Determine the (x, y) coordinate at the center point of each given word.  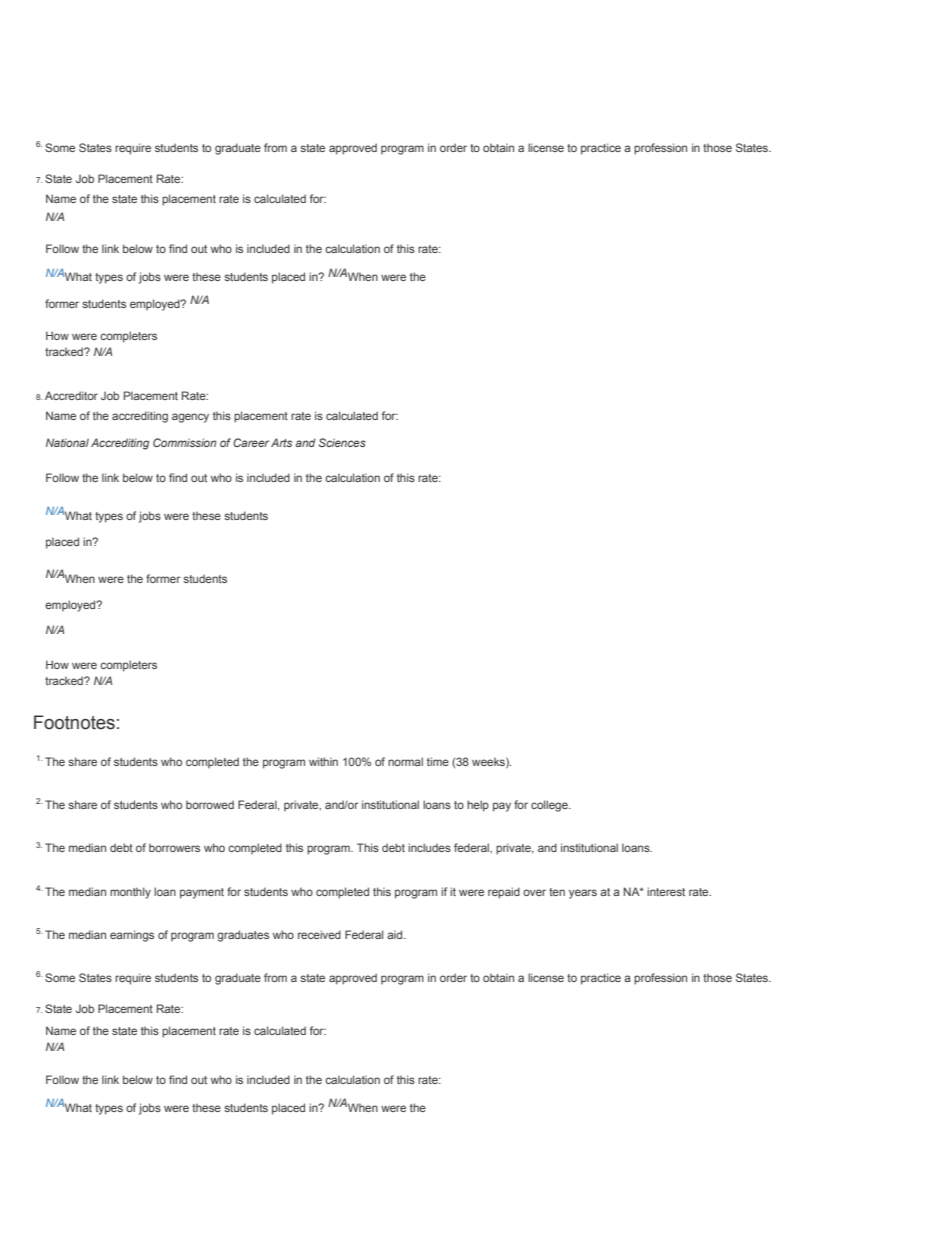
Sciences (342, 442)
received (319, 934)
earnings (132, 936)
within (323, 761)
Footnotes (74, 722)
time (438, 761)
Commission (184, 442)
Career (251, 442)
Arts (281, 442)
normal (405, 761)
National (67, 442)
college (550, 806)
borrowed (210, 804)
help (478, 806)
